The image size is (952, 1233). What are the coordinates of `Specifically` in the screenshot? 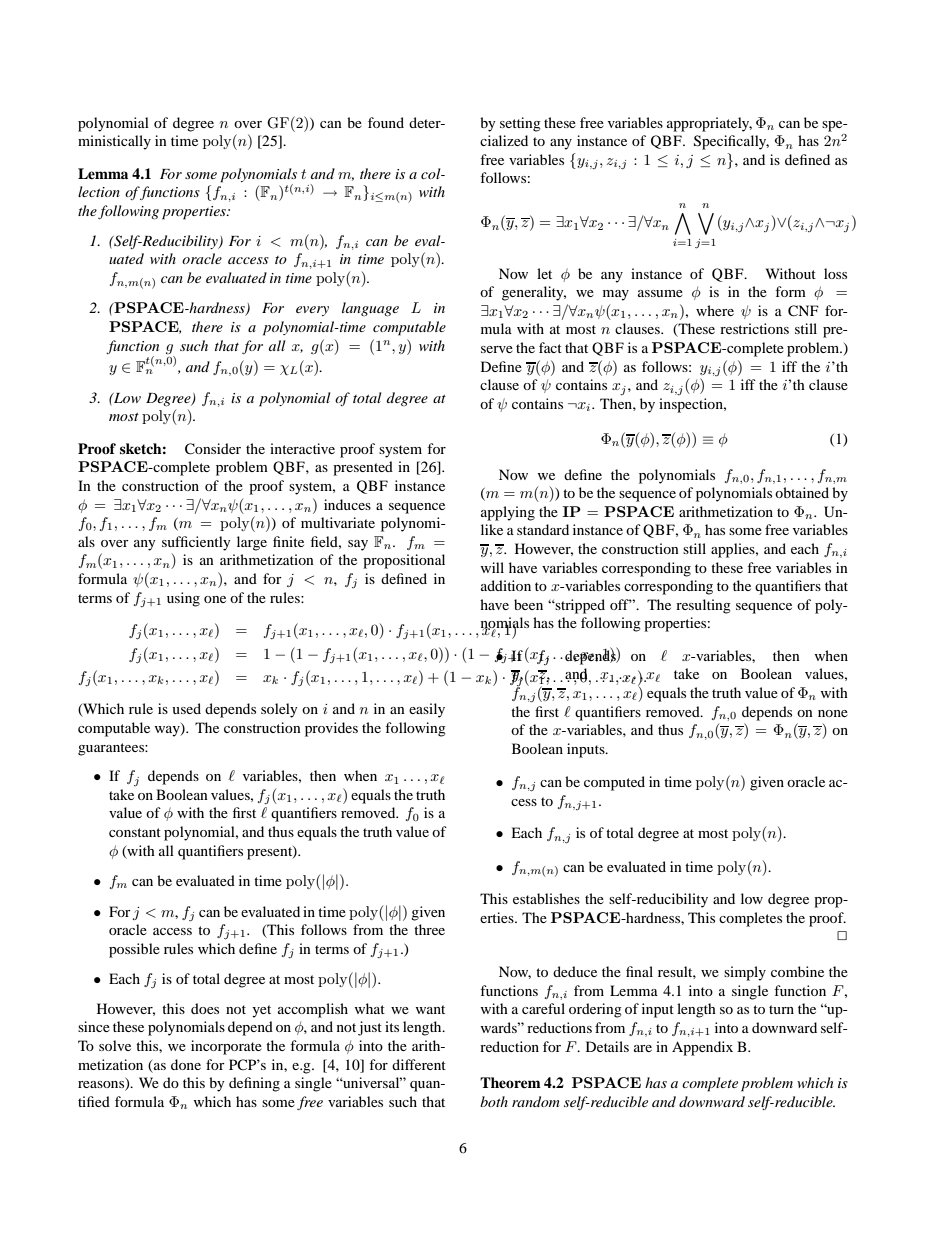 It's located at (731, 142).
